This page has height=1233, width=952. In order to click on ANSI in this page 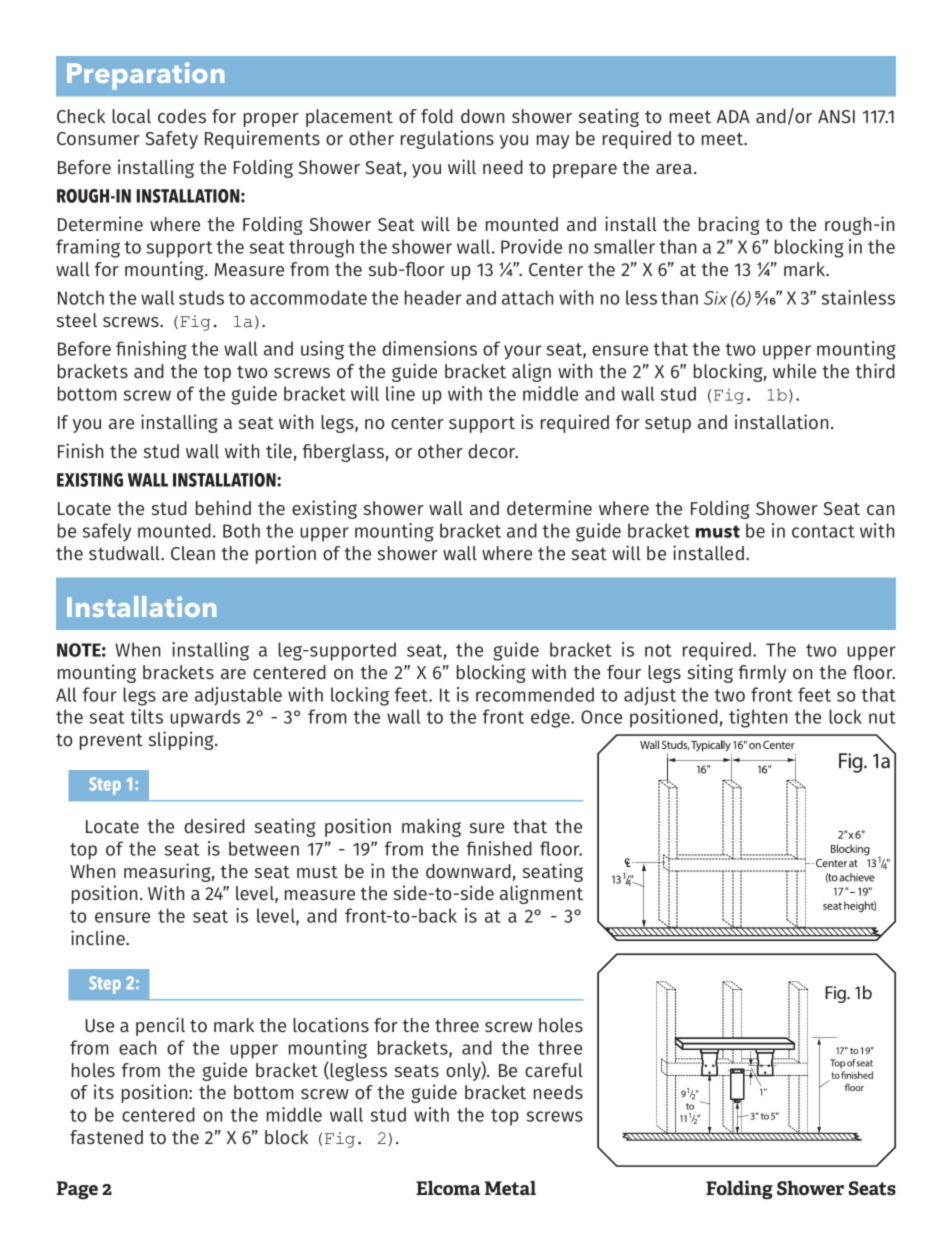, I will do `click(836, 116)`.
